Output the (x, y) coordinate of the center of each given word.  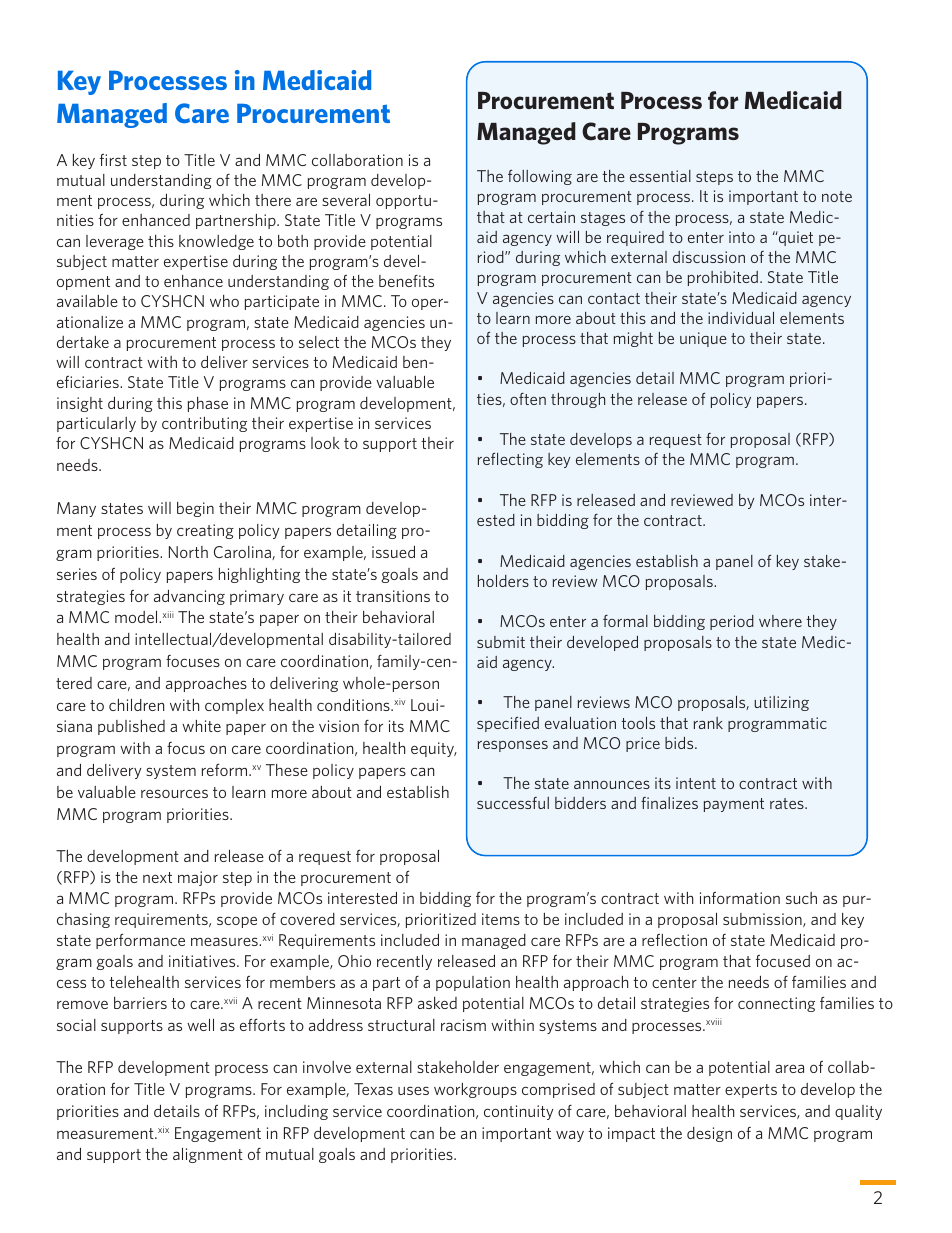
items (501, 919)
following (540, 177)
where (780, 621)
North (188, 552)
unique (703, 339)
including (296, 1112)
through (578, 400)
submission (763, 920)
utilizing (781, 703)
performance (140, 941)
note (837, 196)
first (113, 160)
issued (393, 552)
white (201, 726)
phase (208, 404)
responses (513, 746)
